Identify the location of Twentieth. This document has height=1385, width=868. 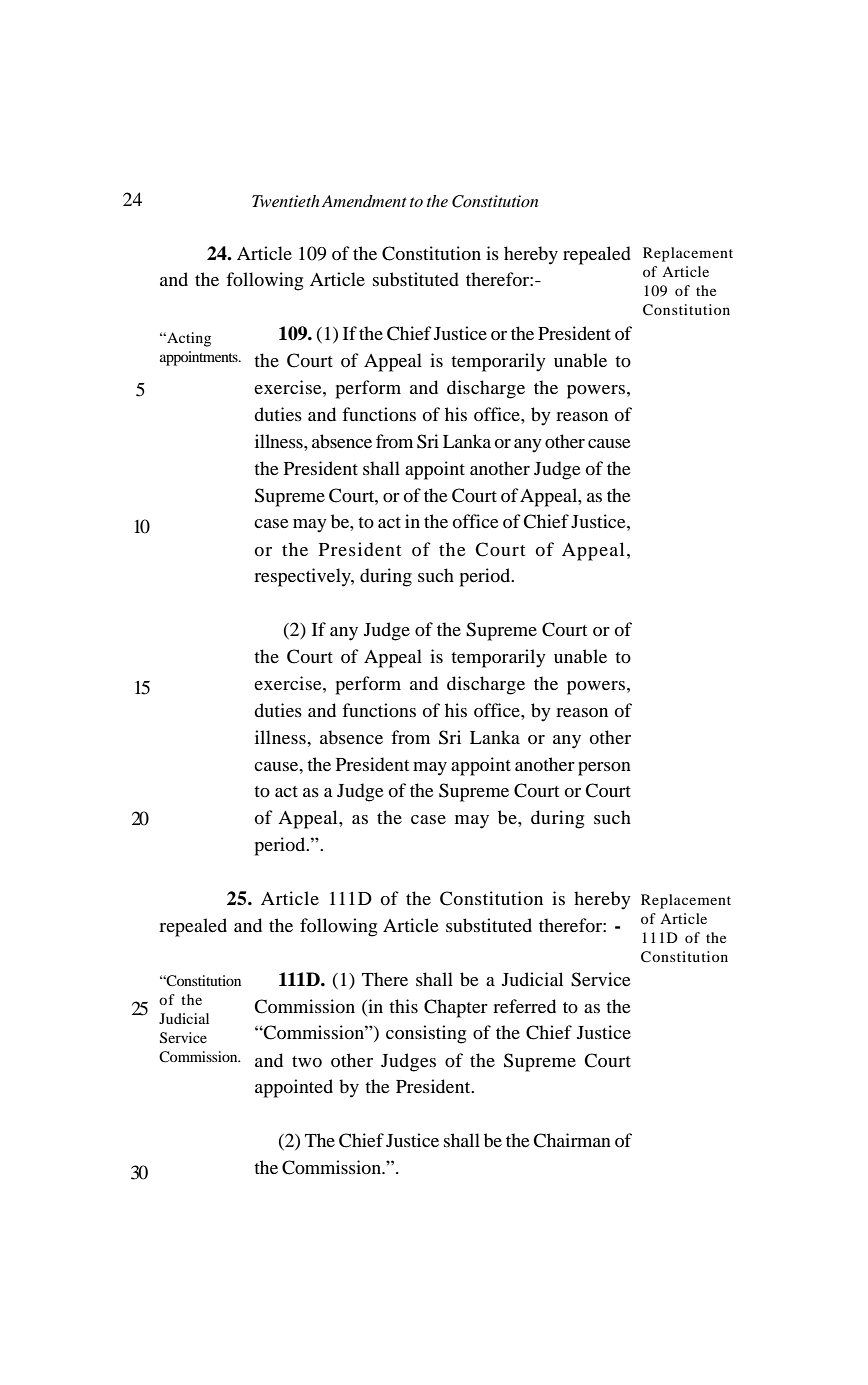
(286, 201).
